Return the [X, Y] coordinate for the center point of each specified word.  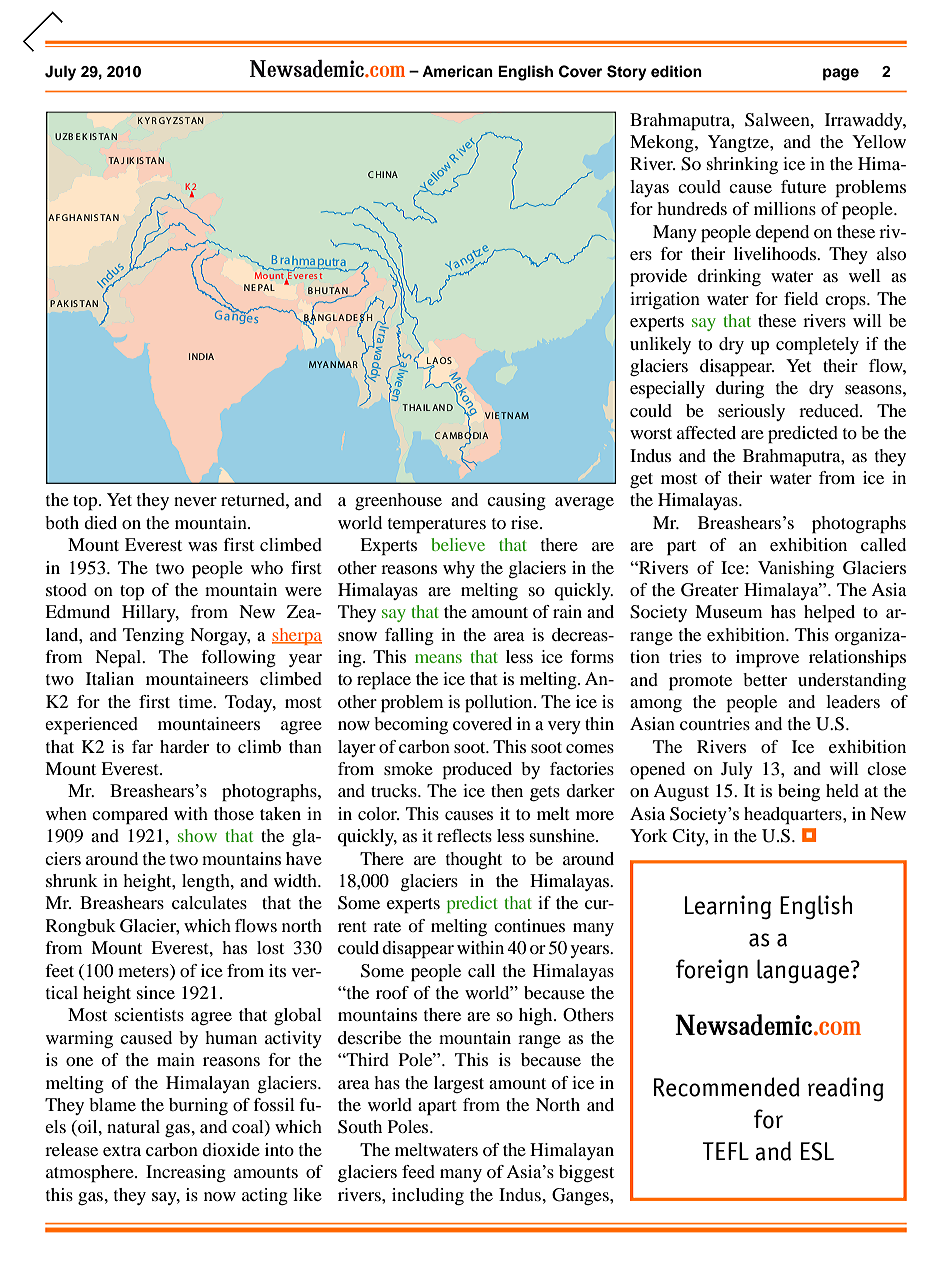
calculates [209, 902]
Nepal [119, 659]
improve [767, 659]
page [841, 74]
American [457, 71]
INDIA [201, 356]
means [438, 658]
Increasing [186, 1173]
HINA [387, 174]
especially [667, 390]
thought [474, 860]
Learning [728, 907]
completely [817, 346]
